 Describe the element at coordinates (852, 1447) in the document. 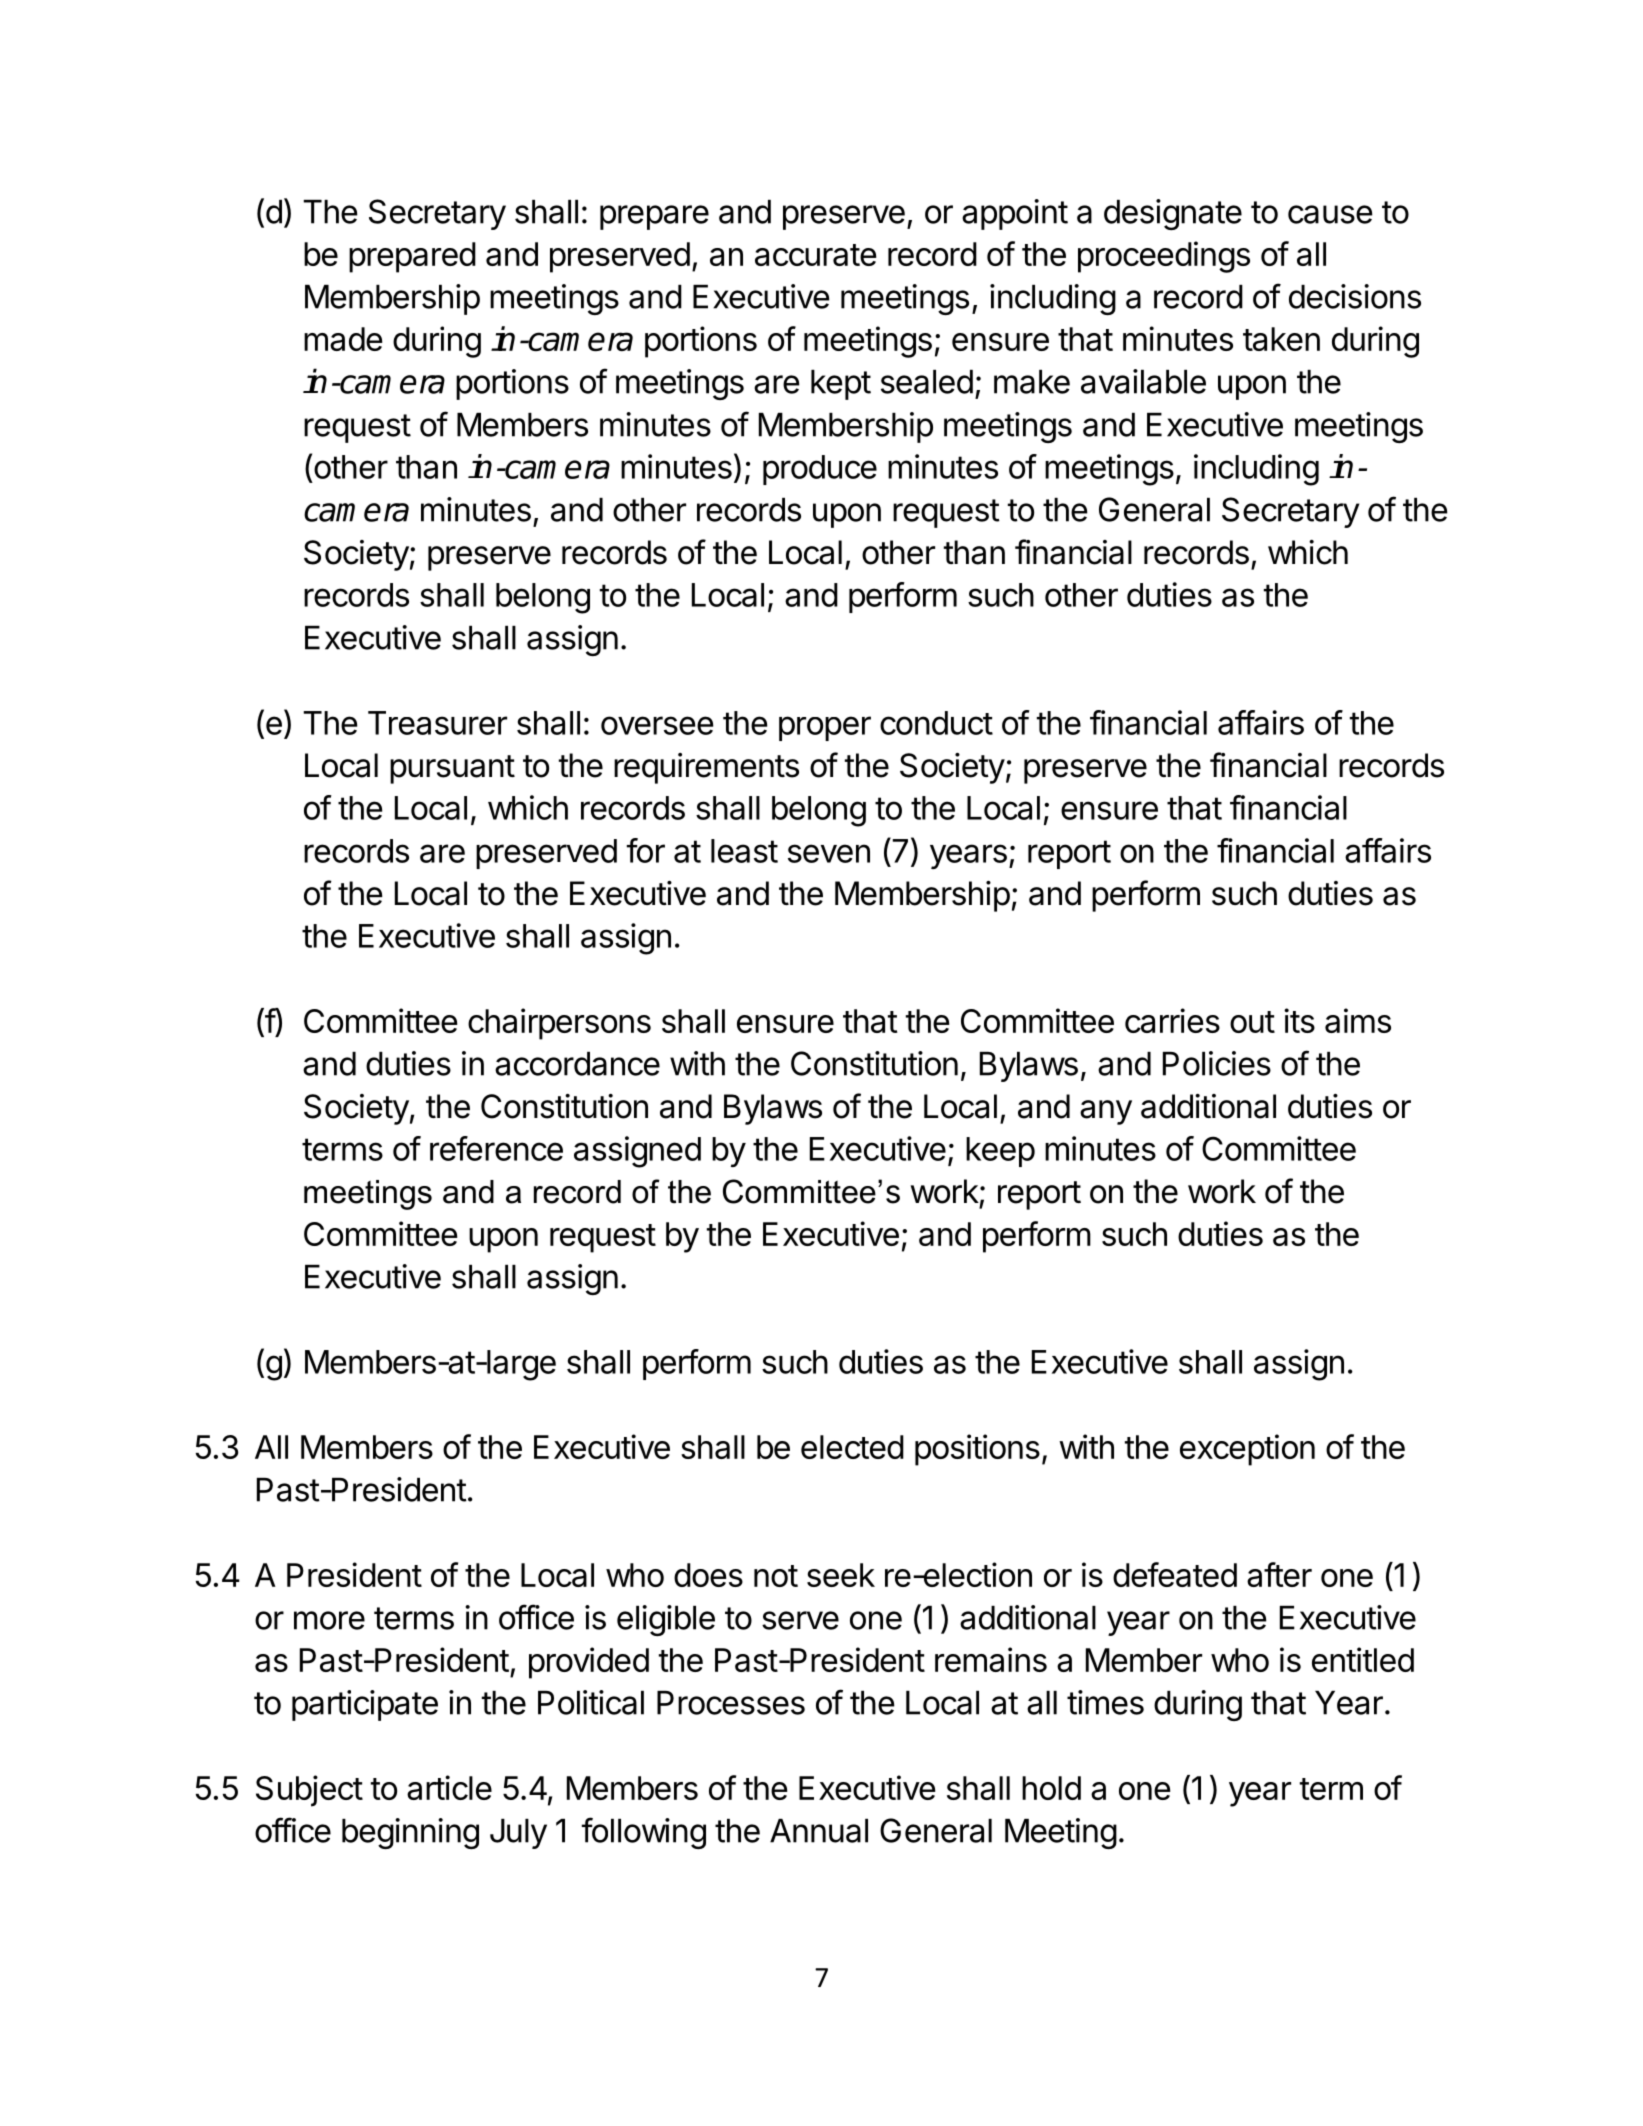

I see `elected` at that location.
